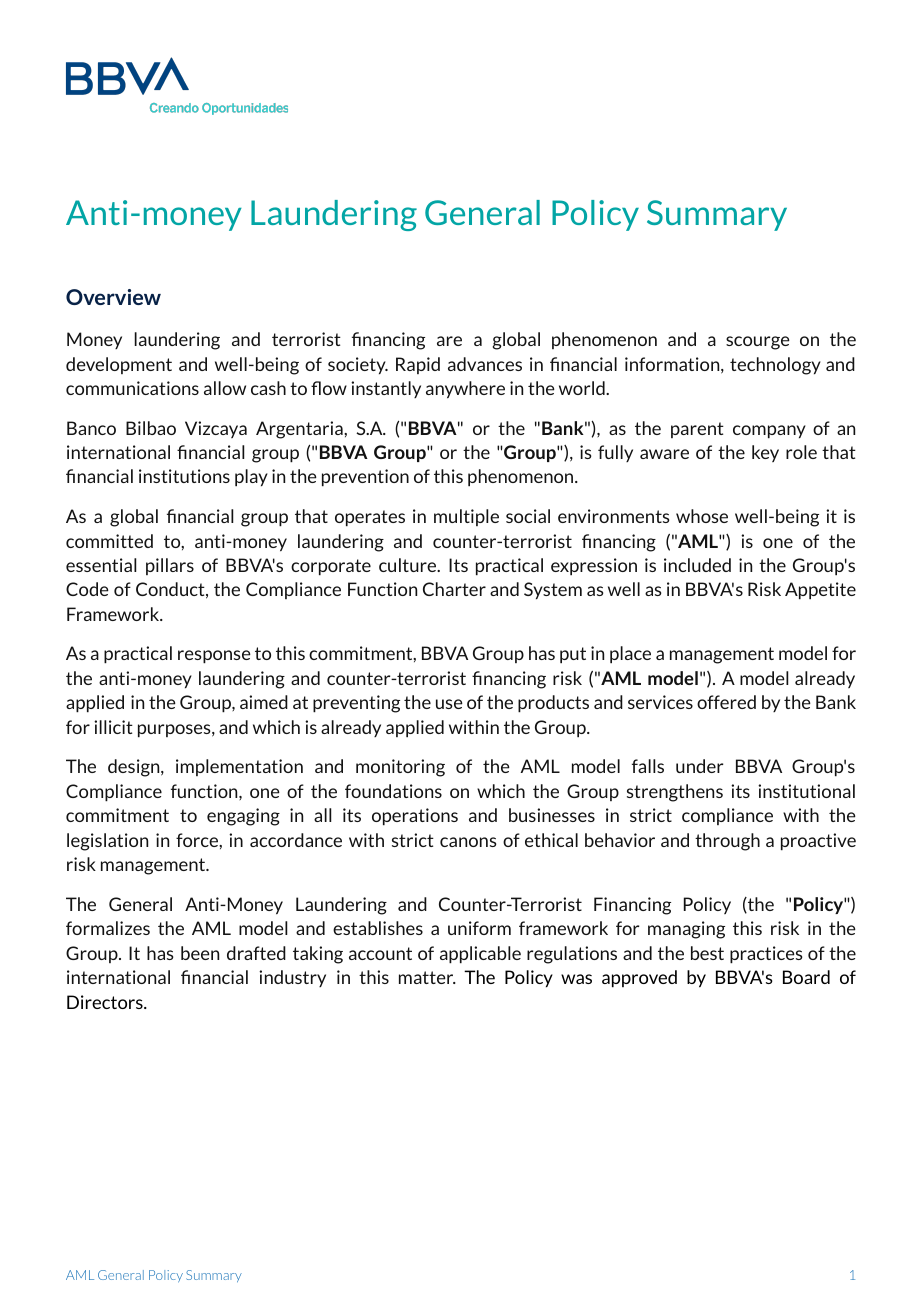  What do you see at coordinates (170, 566) in the screenshot?
I see `pillars` at bounding box center [170, 566].
